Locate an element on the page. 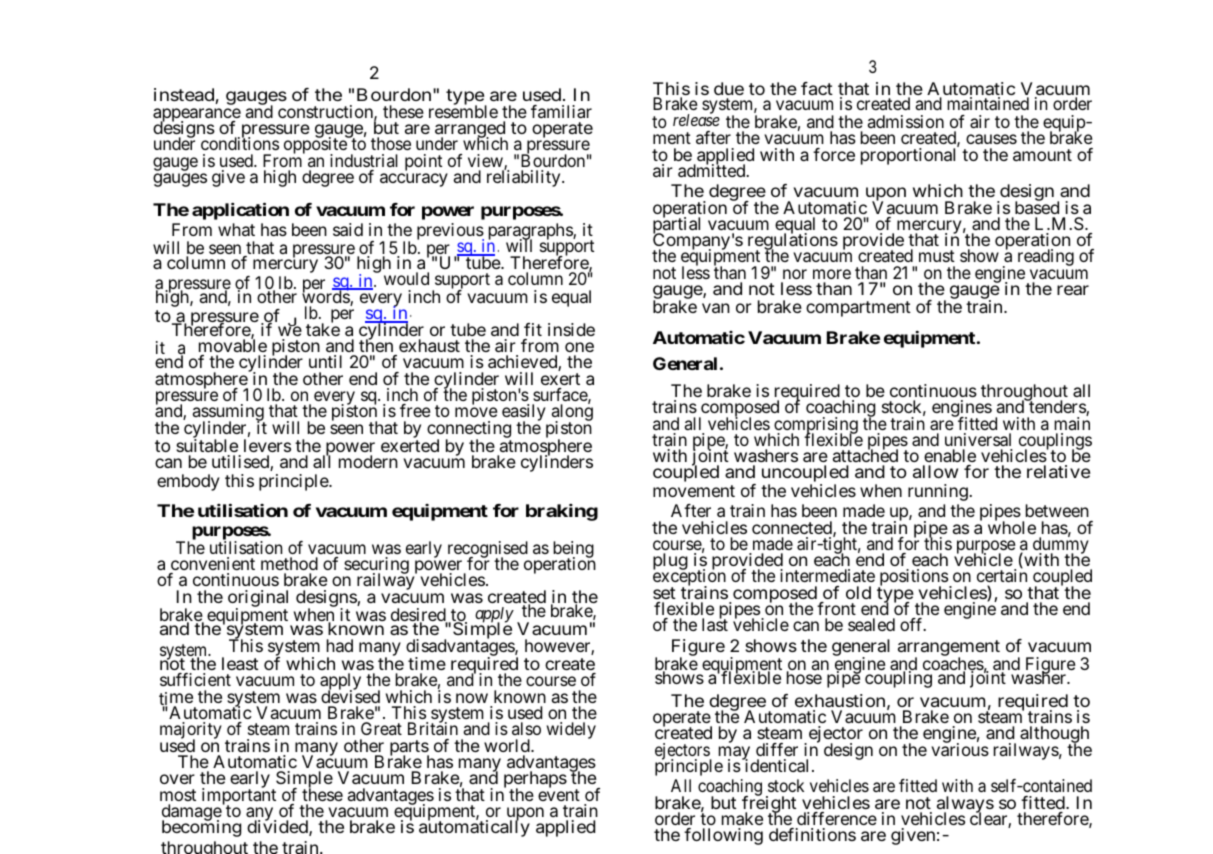  must is located at coordinates (937, 256).
